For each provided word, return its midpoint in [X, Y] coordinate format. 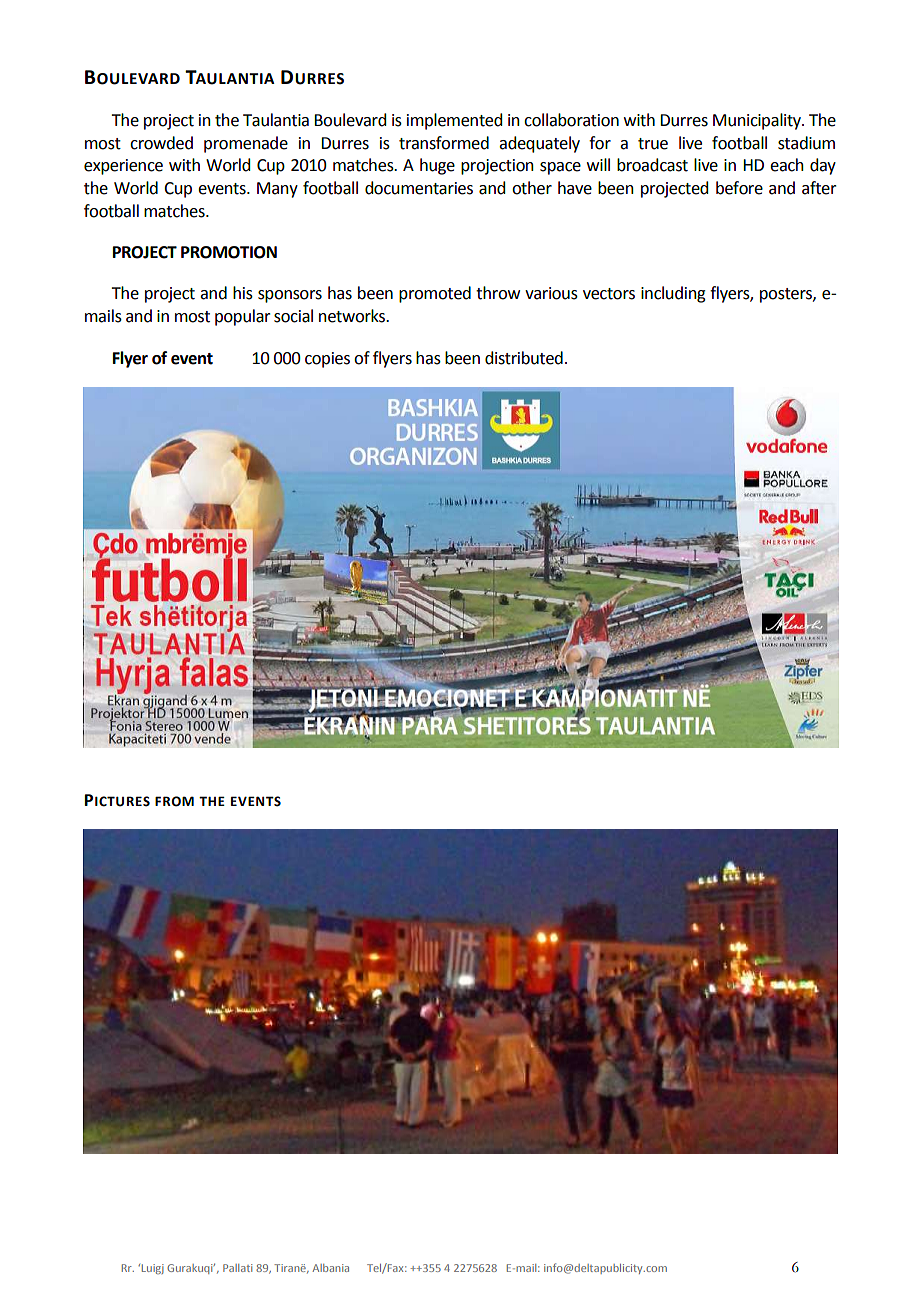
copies [327, 360]
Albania [330, 1268]
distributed [524, 358]
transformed [444, 143]
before [739, 188]
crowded [161, 143]
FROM [174, 801]
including [673, 294]
